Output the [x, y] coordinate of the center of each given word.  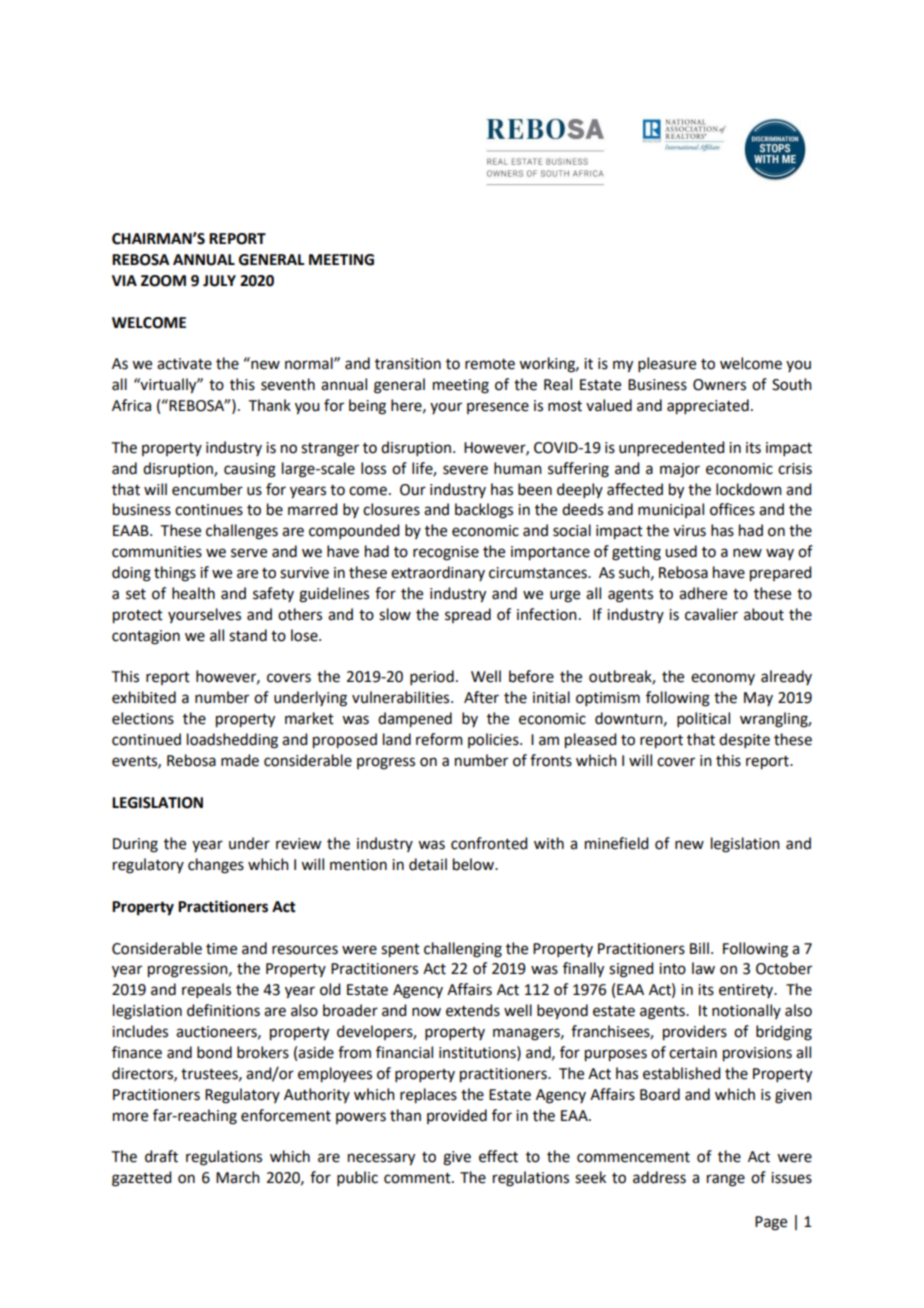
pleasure [667, 364]
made [240, 760]
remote [490, 364]
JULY [219, 281]
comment [418, 1178]
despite [744, 740]
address [659, 1177]
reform [439, 739]
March [238, 1177]
